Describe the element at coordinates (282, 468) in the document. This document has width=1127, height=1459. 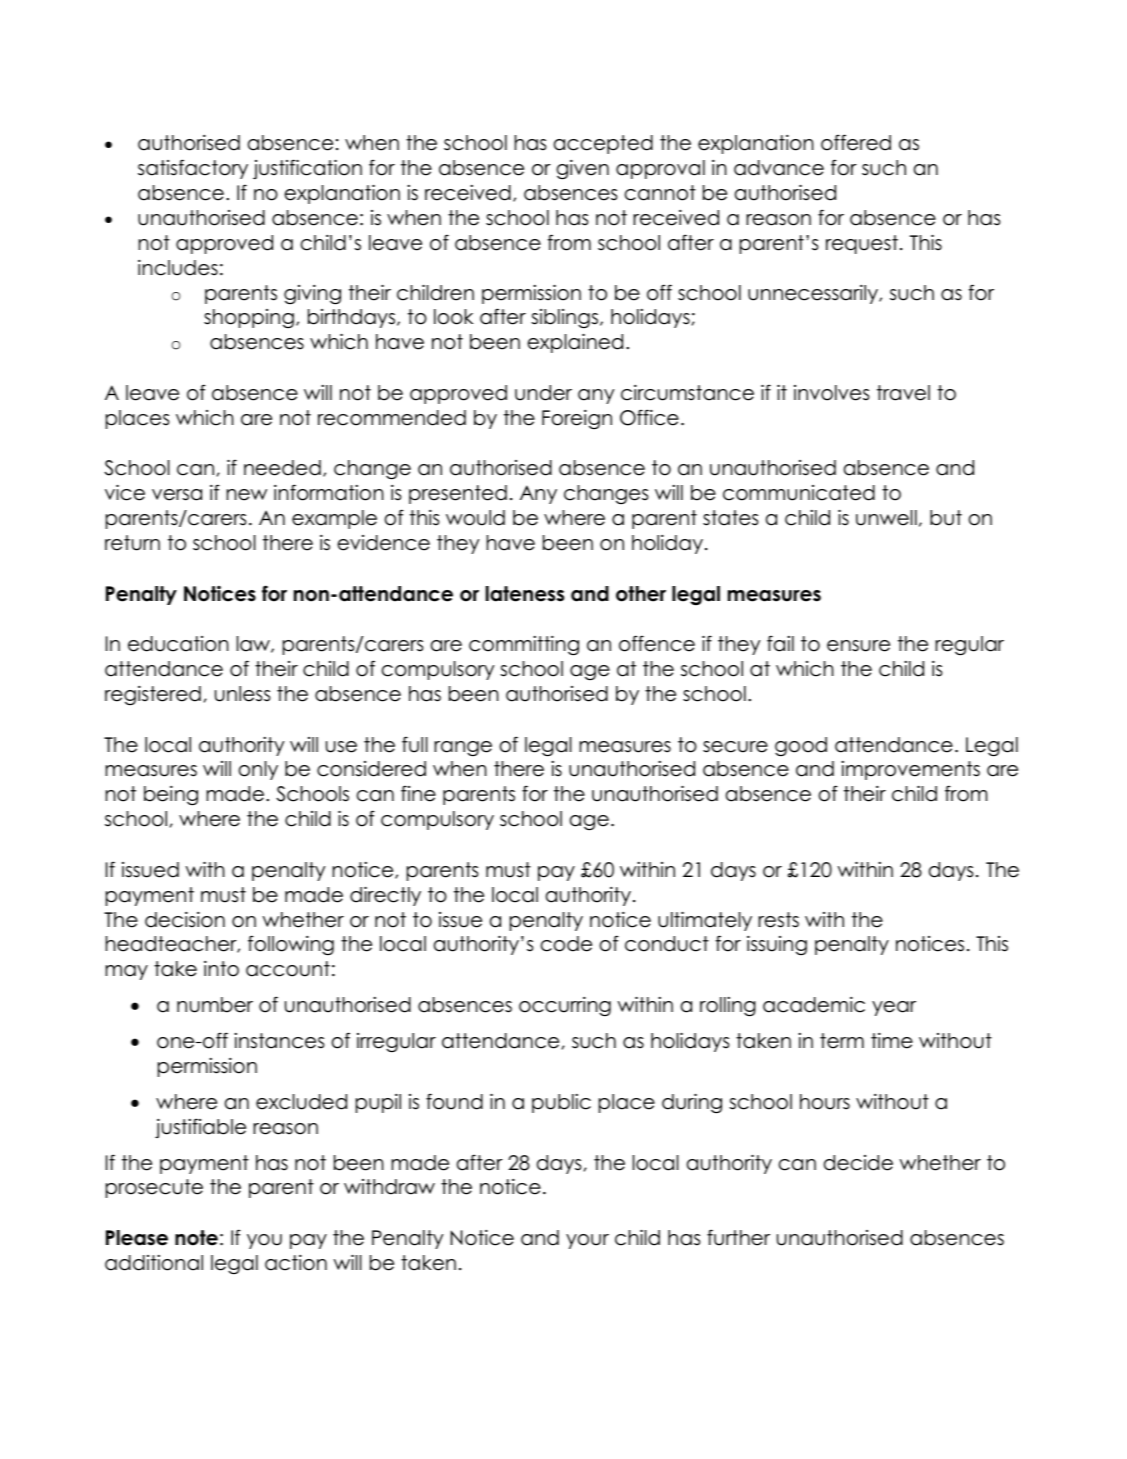
I see `needed` at that location.
